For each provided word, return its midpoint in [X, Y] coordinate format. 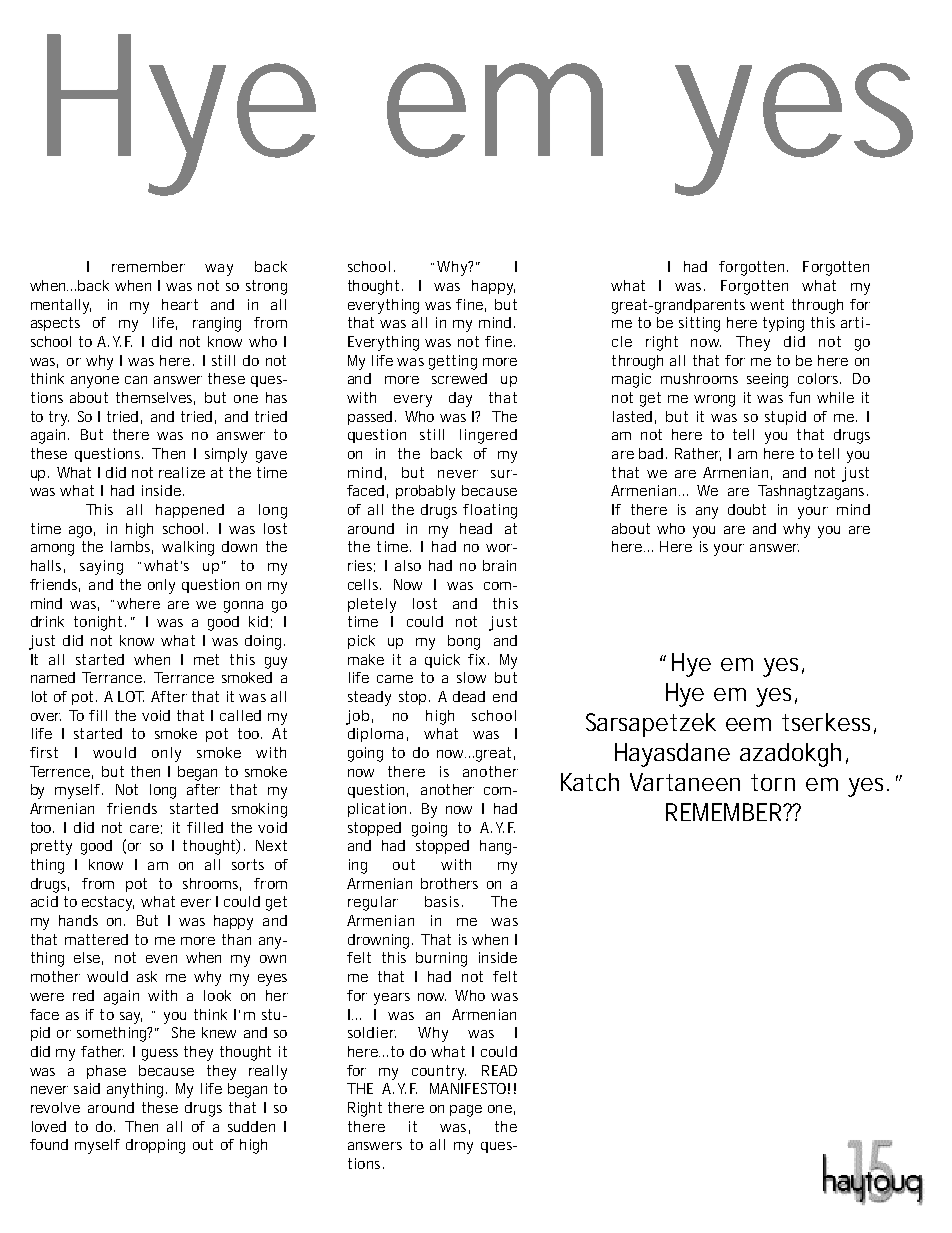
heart [180, 304]
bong [464, 642]
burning [441, 959]
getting [453, 362]
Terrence [60, 771]
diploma [375, 735]
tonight [98, 623]
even [161, 959]
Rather [698, 454]
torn [773, 782]
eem [748, 724]
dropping [155, 1146]
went [767, 304]
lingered [488, 436]
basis [444, 901]
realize [182, 472]
